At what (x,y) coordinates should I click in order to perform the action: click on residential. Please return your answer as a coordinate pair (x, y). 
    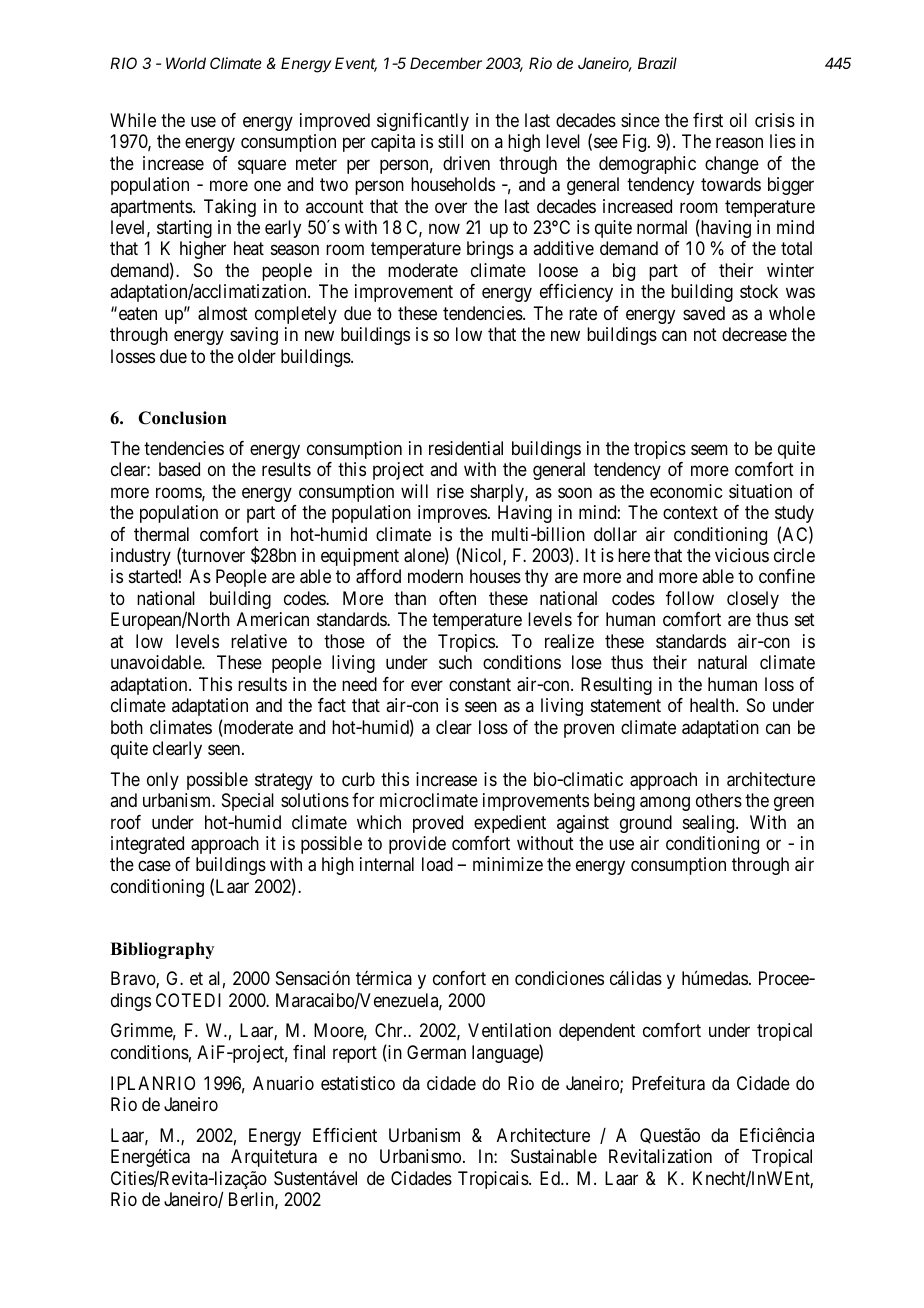
    Looking at the image, I should click on (466, 448).
